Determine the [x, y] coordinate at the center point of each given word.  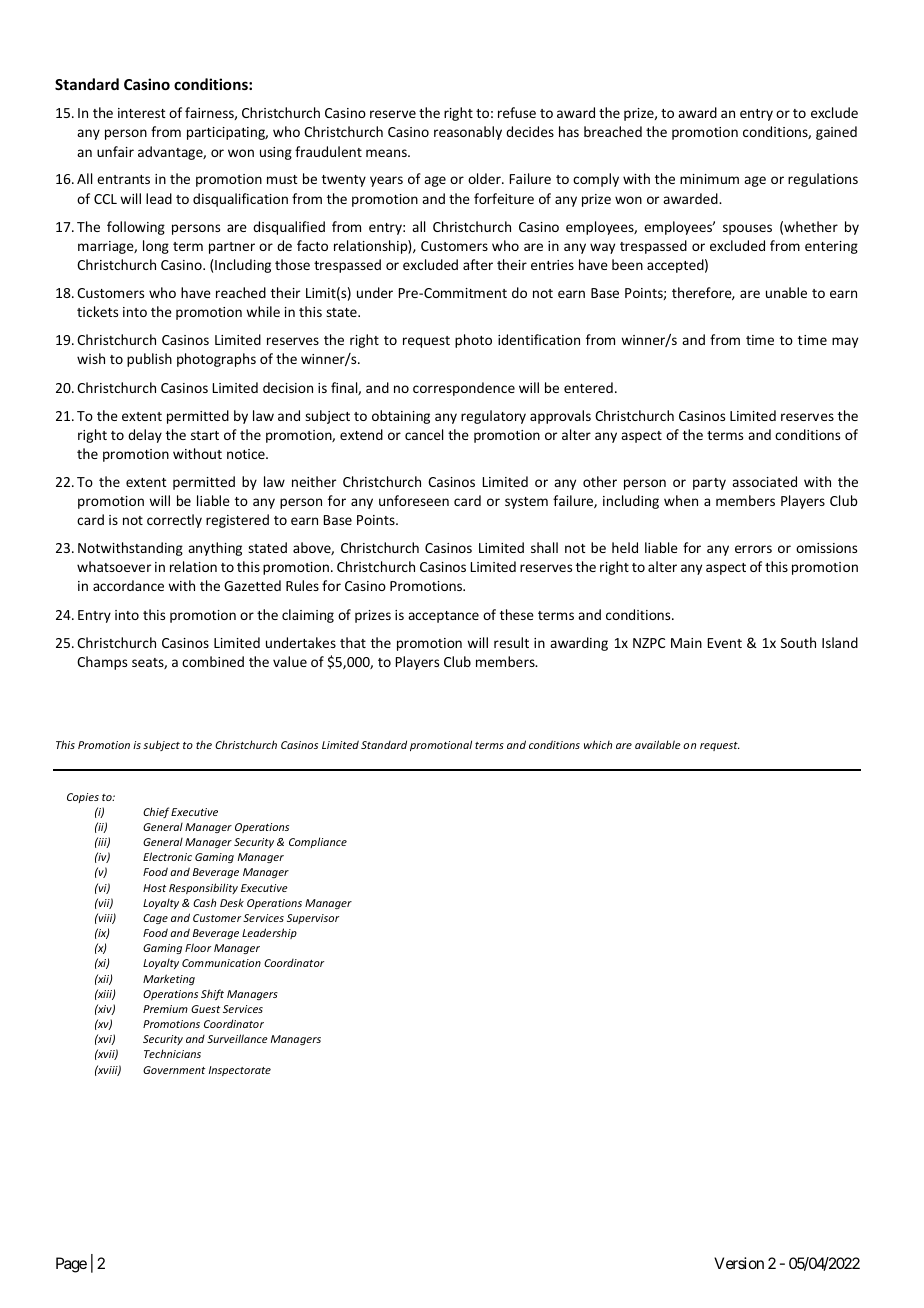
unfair [115, 151]
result [511, 642]
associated [764, 481]
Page [71, 1265]
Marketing [169, 979]
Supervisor [313, 919]
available [658, 744]
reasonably [468, 133]
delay [145, 436]
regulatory [493, 417]
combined [213, 661]
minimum [709, 179]
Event [725, 643]
